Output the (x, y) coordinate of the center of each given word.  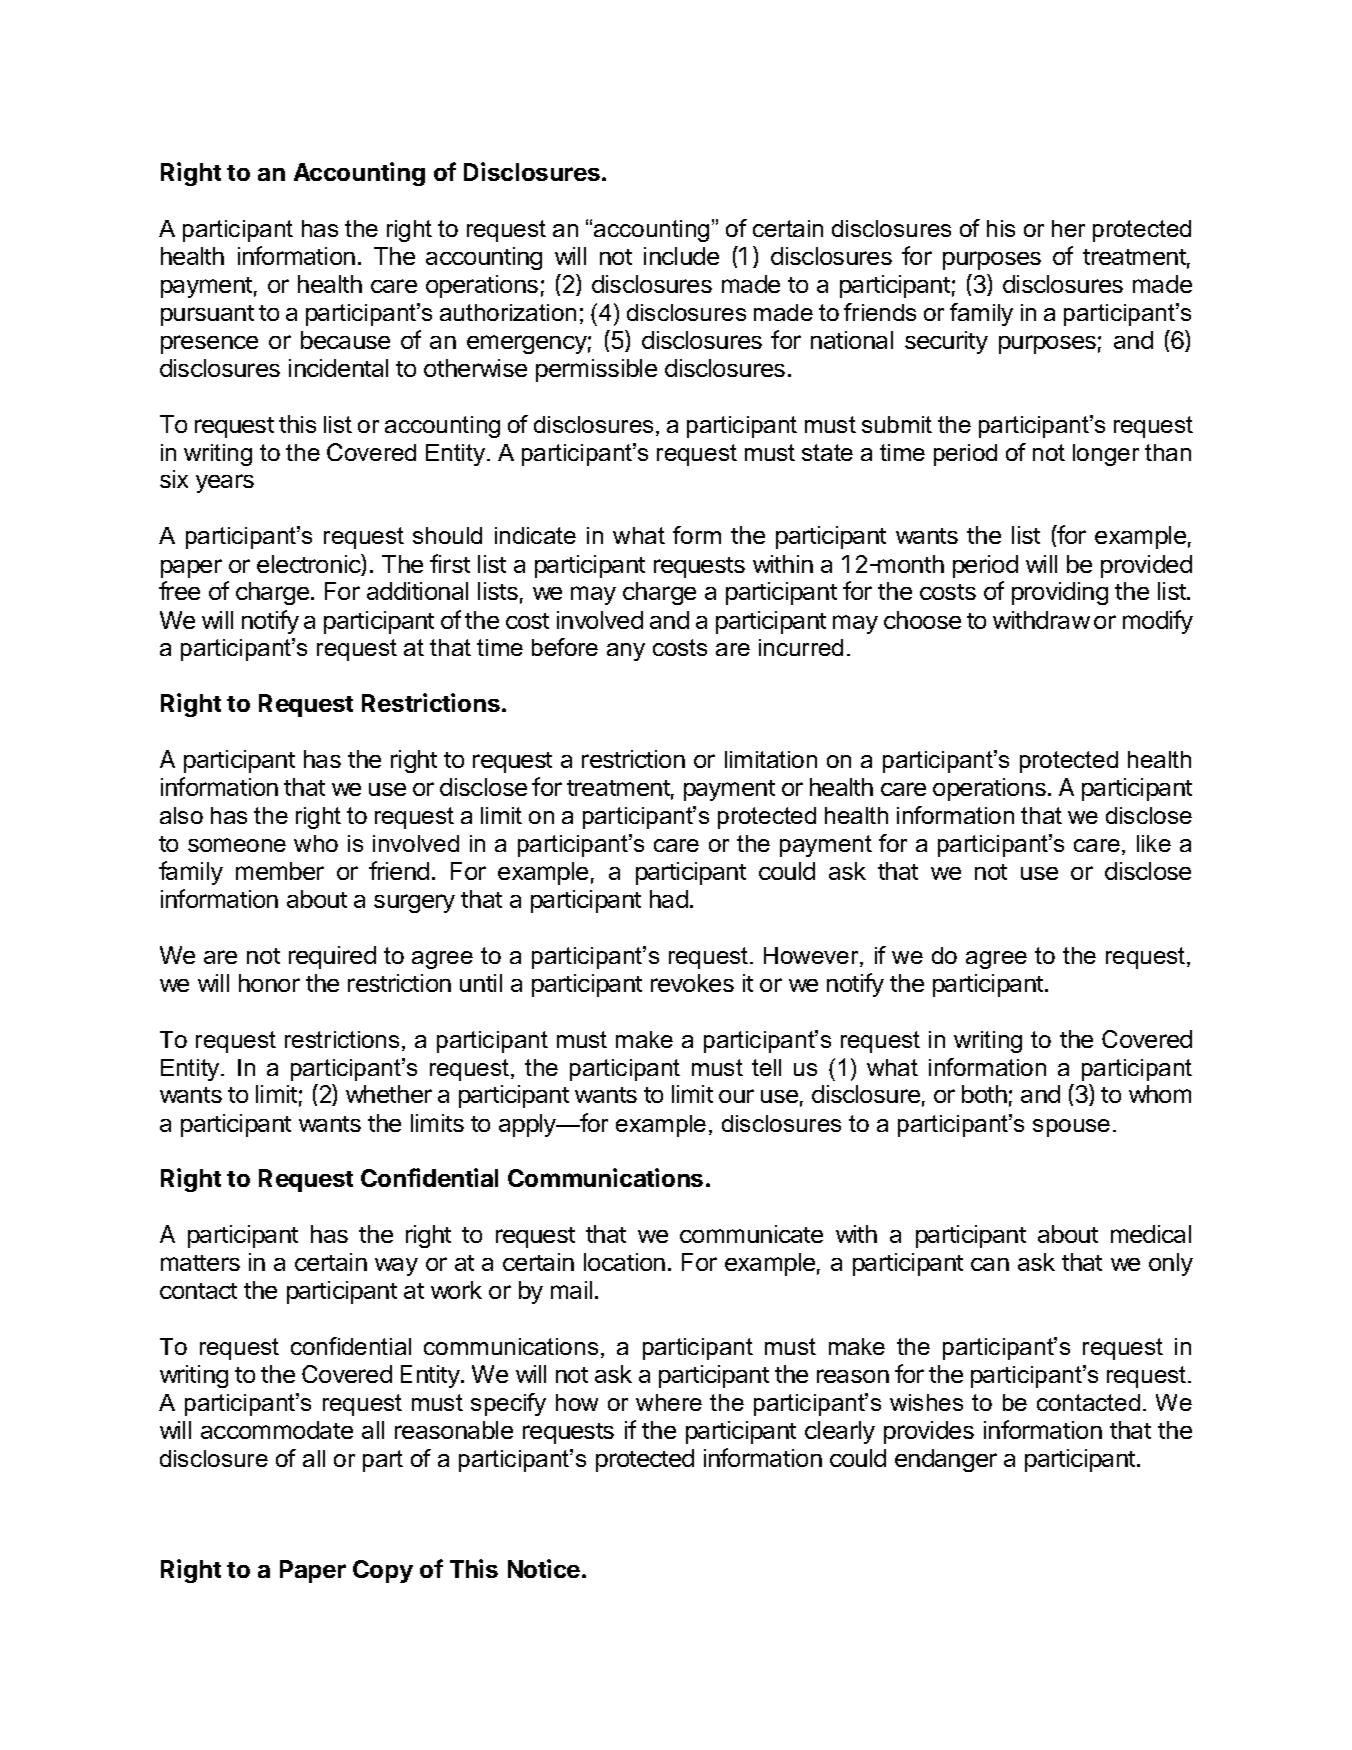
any (626, 652)
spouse (1071, 1128)
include (681, 256)
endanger (946, 1460)
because (345, 340)
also (181, 815)
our (736, 1096)
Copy (383, 1571)
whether (389, 1094)
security (946, 342)
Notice (544, 1568)
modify (1158, 622)
